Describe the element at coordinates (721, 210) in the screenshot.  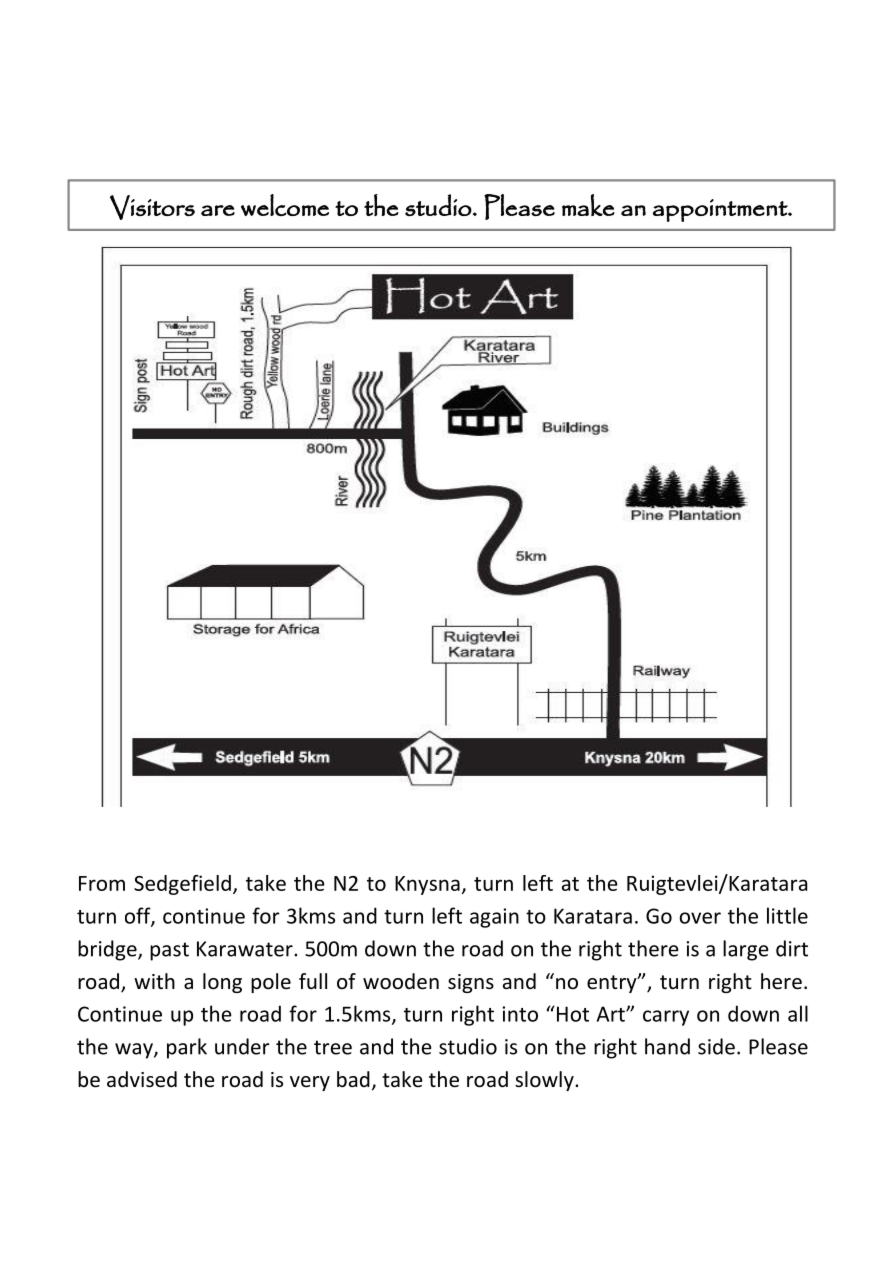
I see `appointment` at that location.
